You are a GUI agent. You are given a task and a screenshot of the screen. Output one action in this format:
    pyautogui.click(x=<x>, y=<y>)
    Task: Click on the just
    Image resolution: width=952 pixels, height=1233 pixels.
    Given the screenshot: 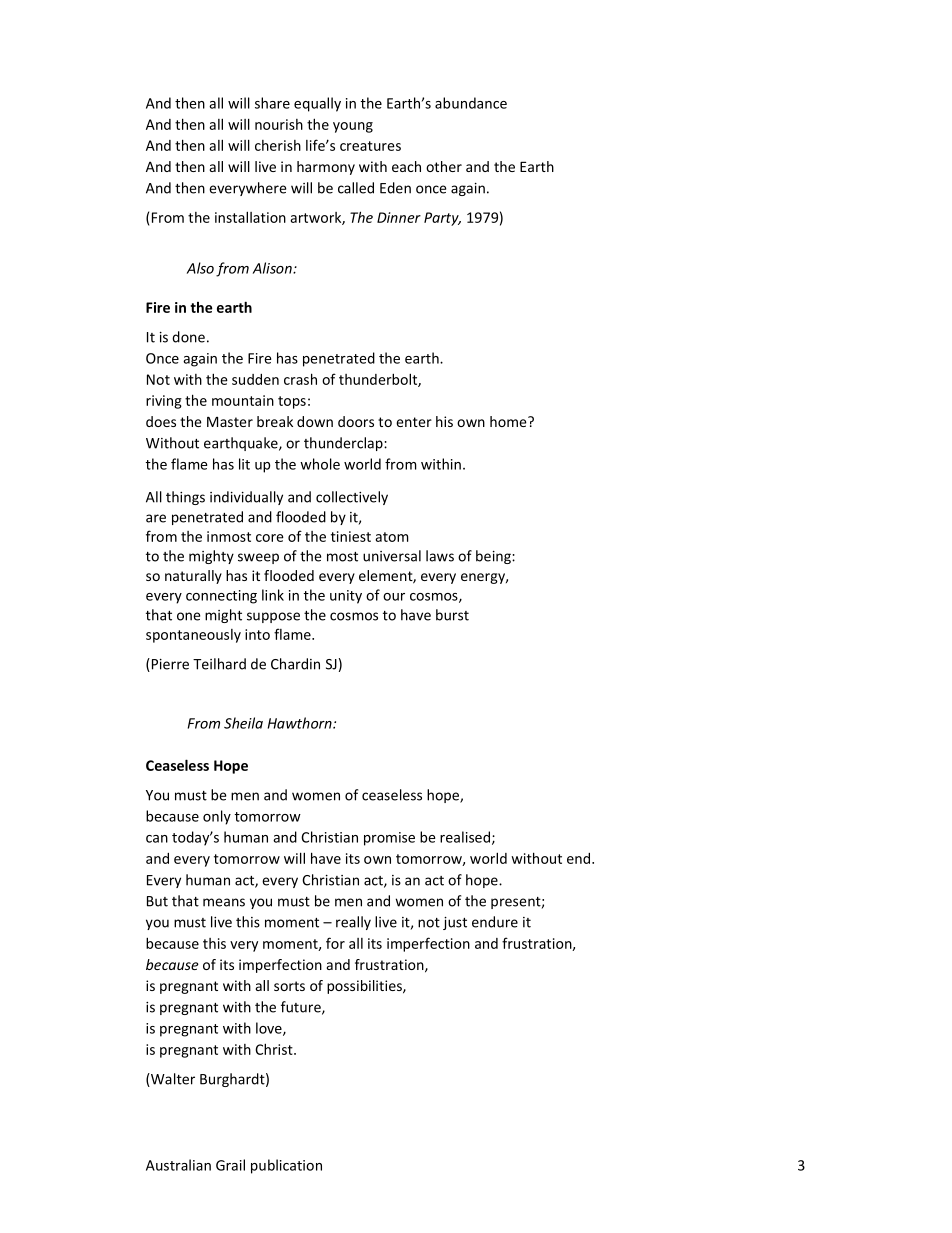 What is the action you would take?
    pyautogui.click(x=455, y=923)
